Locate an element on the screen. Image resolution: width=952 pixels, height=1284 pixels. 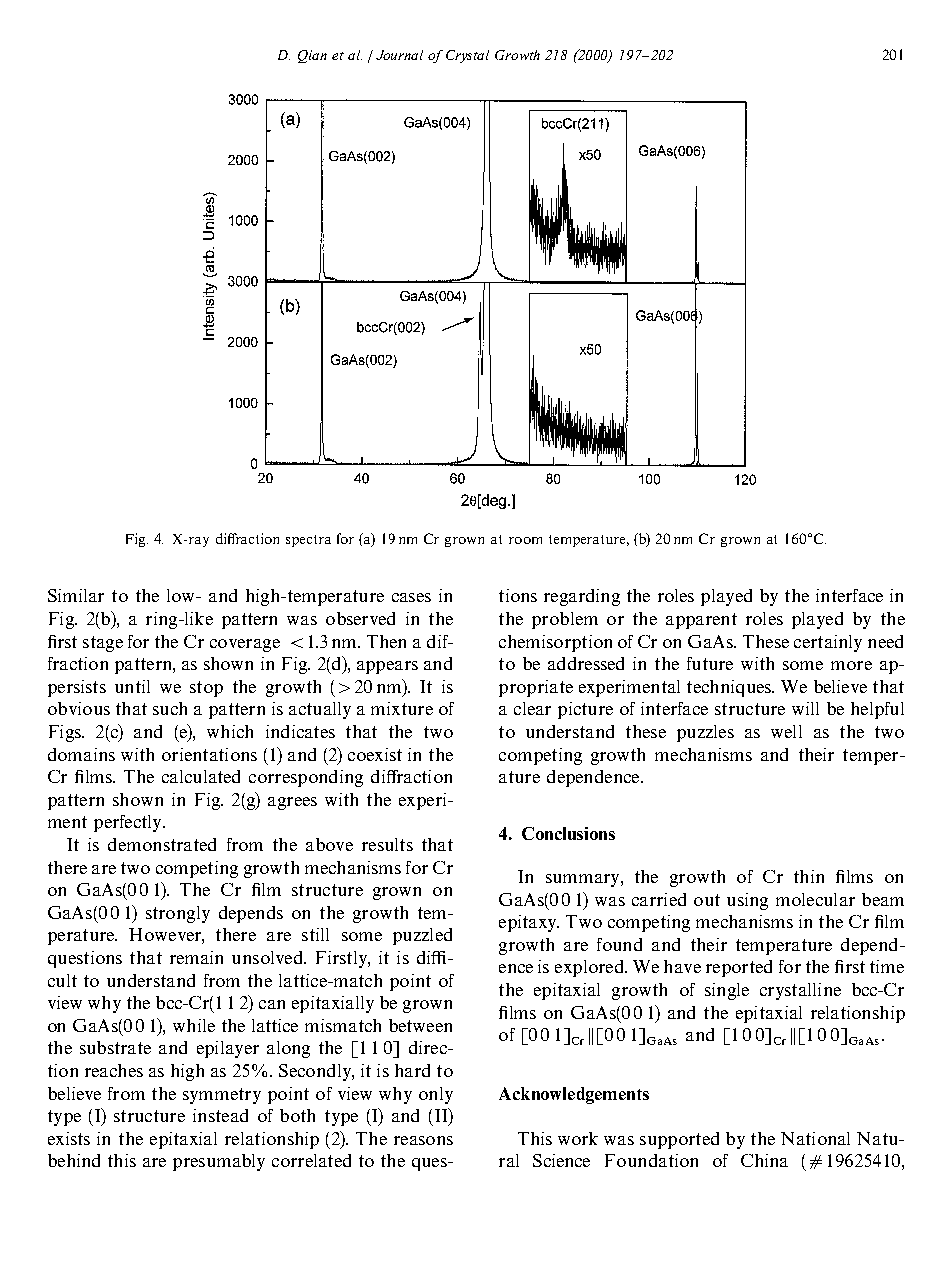
Journal is located at coordinates (399, 55).
